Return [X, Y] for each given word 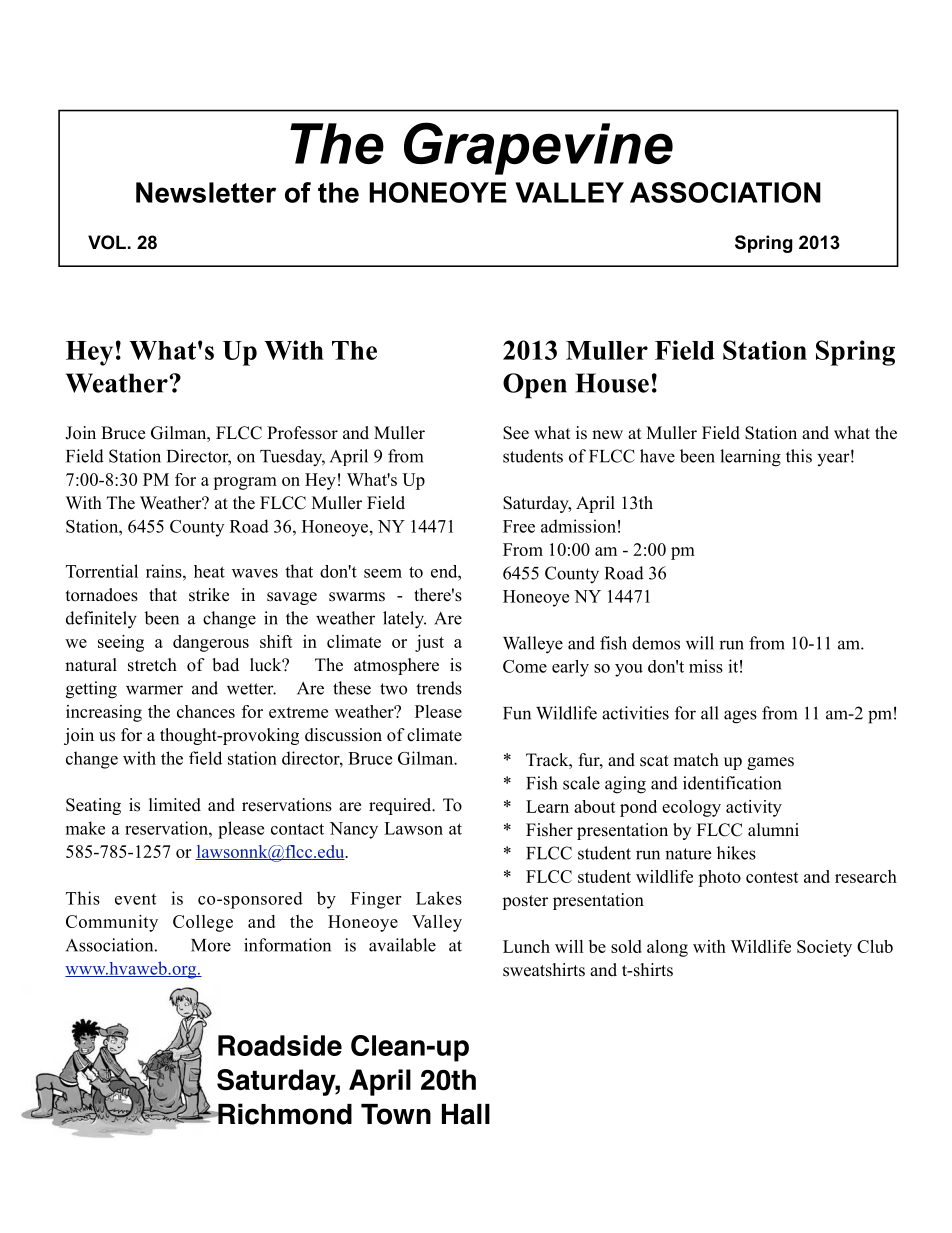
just [429, 643]
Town [396, 1114]
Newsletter [206, 192]
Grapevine [538, 148]
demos [656, 643]
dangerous [211, 643]
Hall [466, 1114]
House [612, 383]
